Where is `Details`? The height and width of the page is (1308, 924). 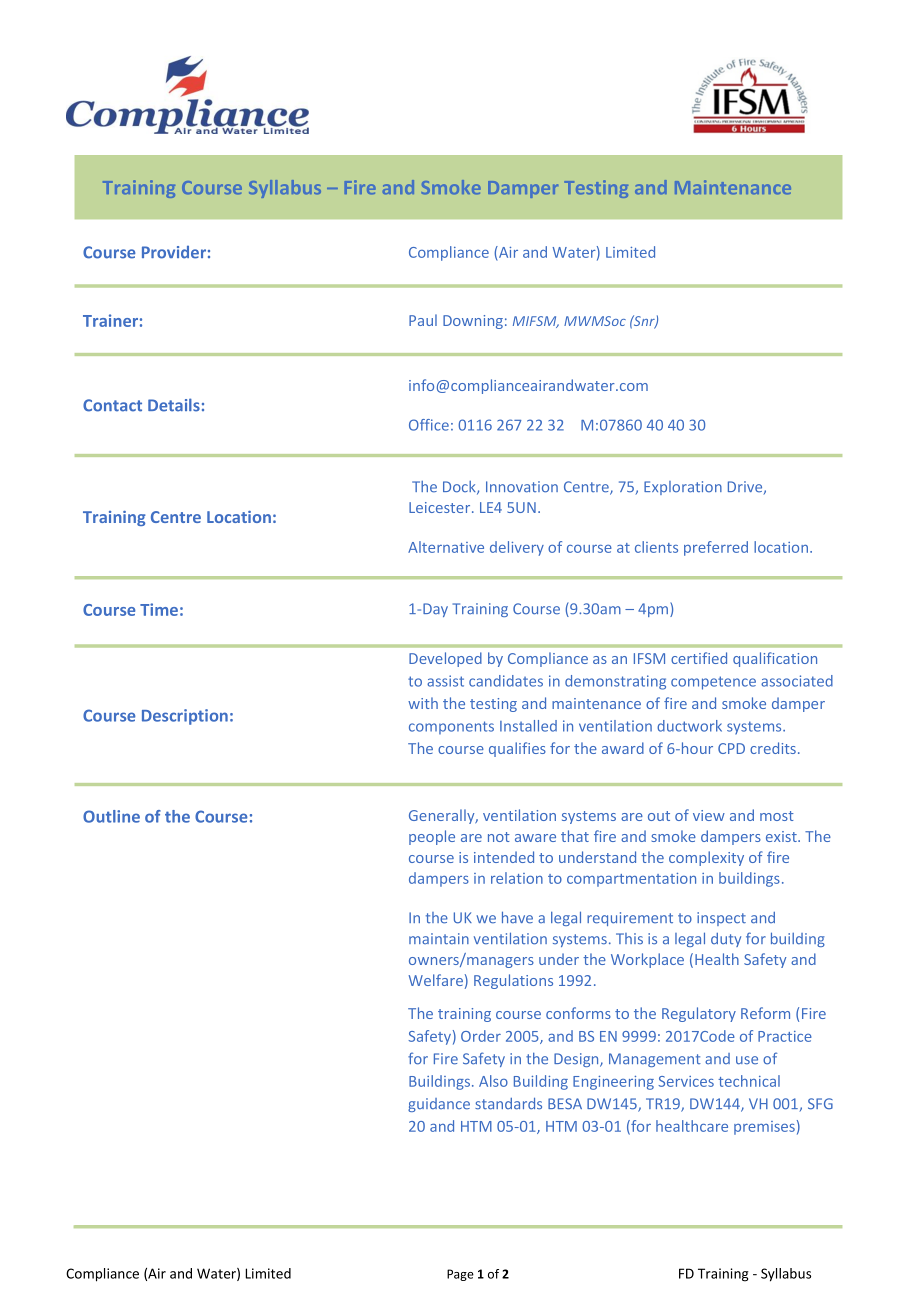 Details is located at coordinates (174, 405).
